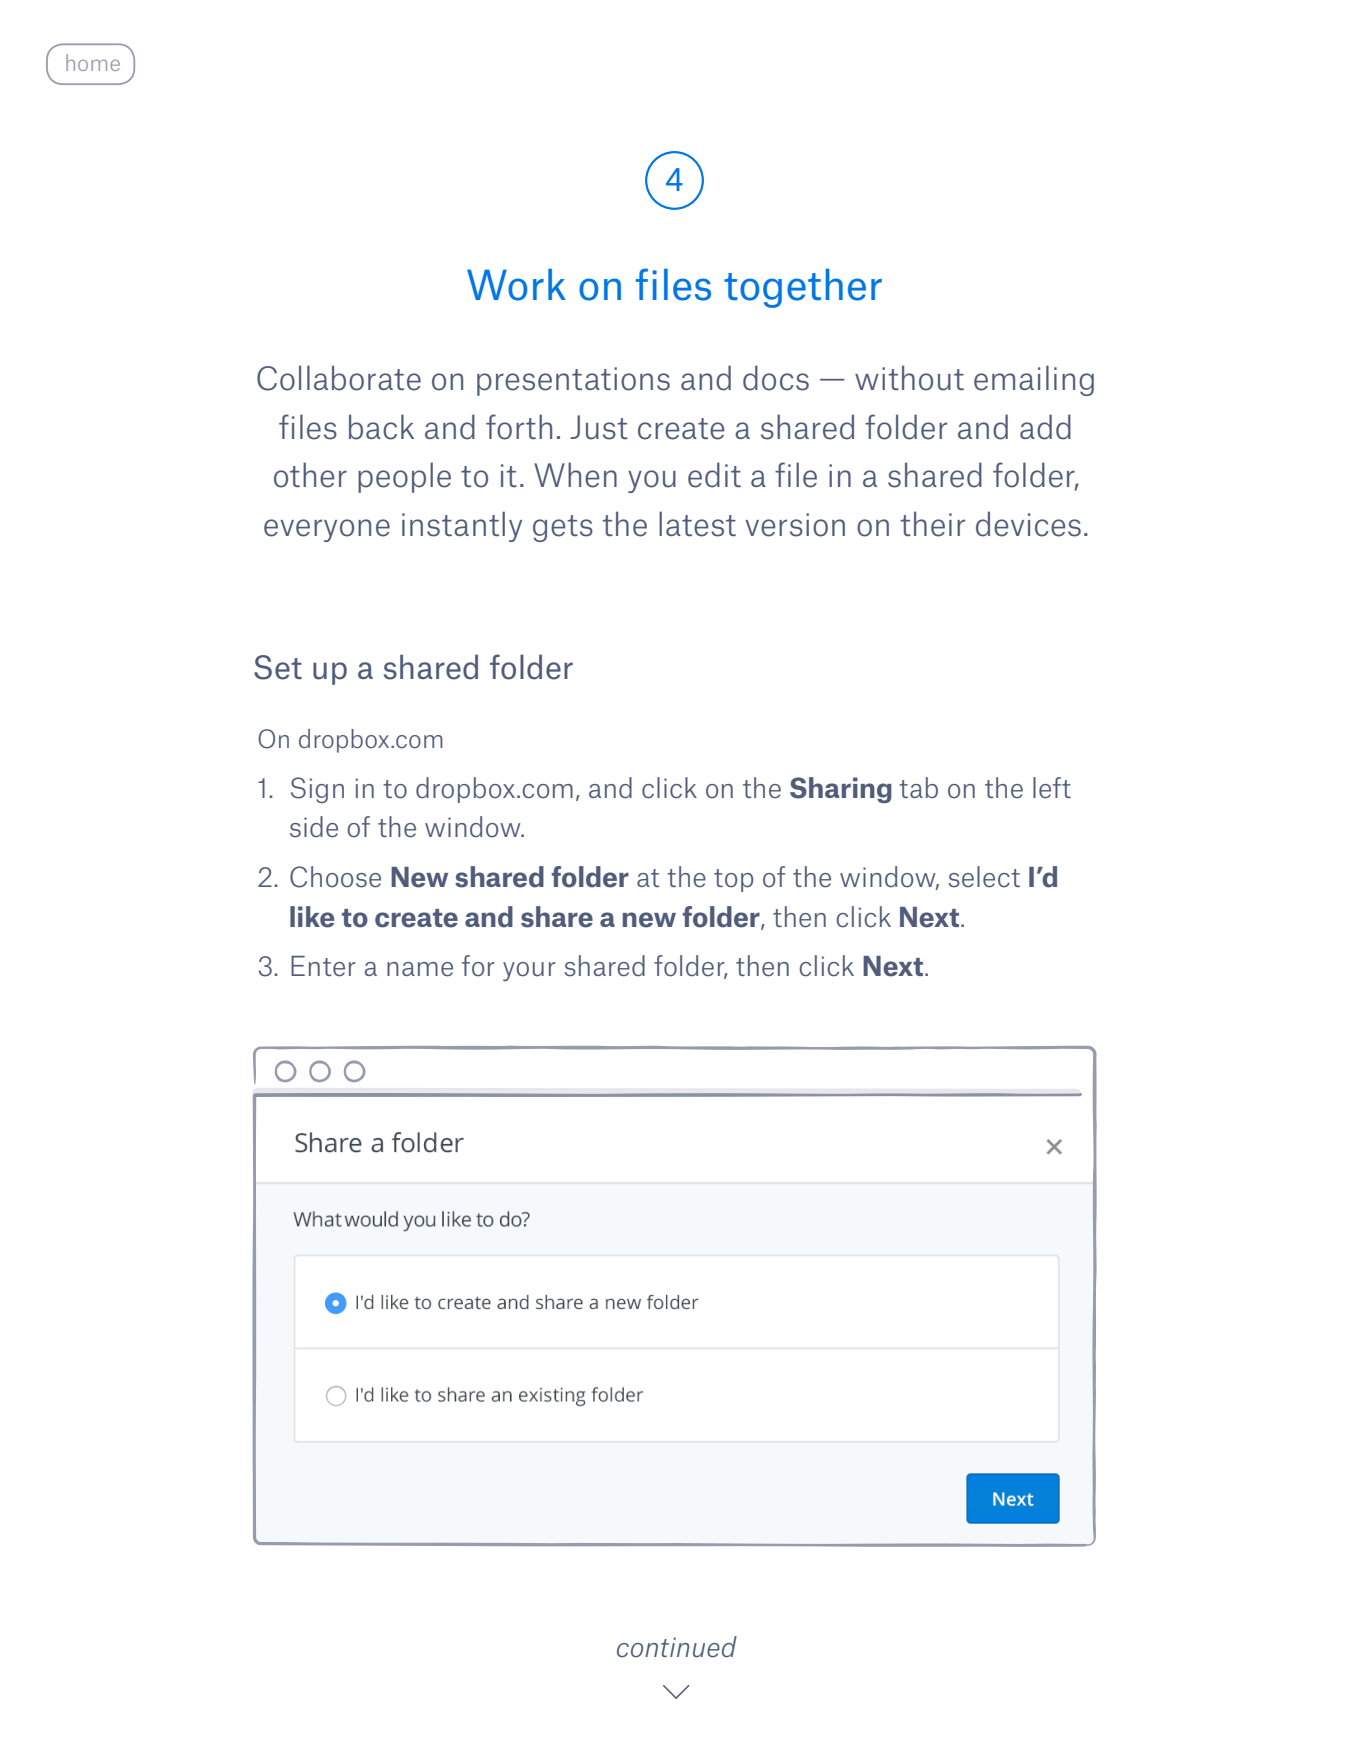  Describe the element at coordinates (563, 528) in the screenshot. I see `gets` at that location.
